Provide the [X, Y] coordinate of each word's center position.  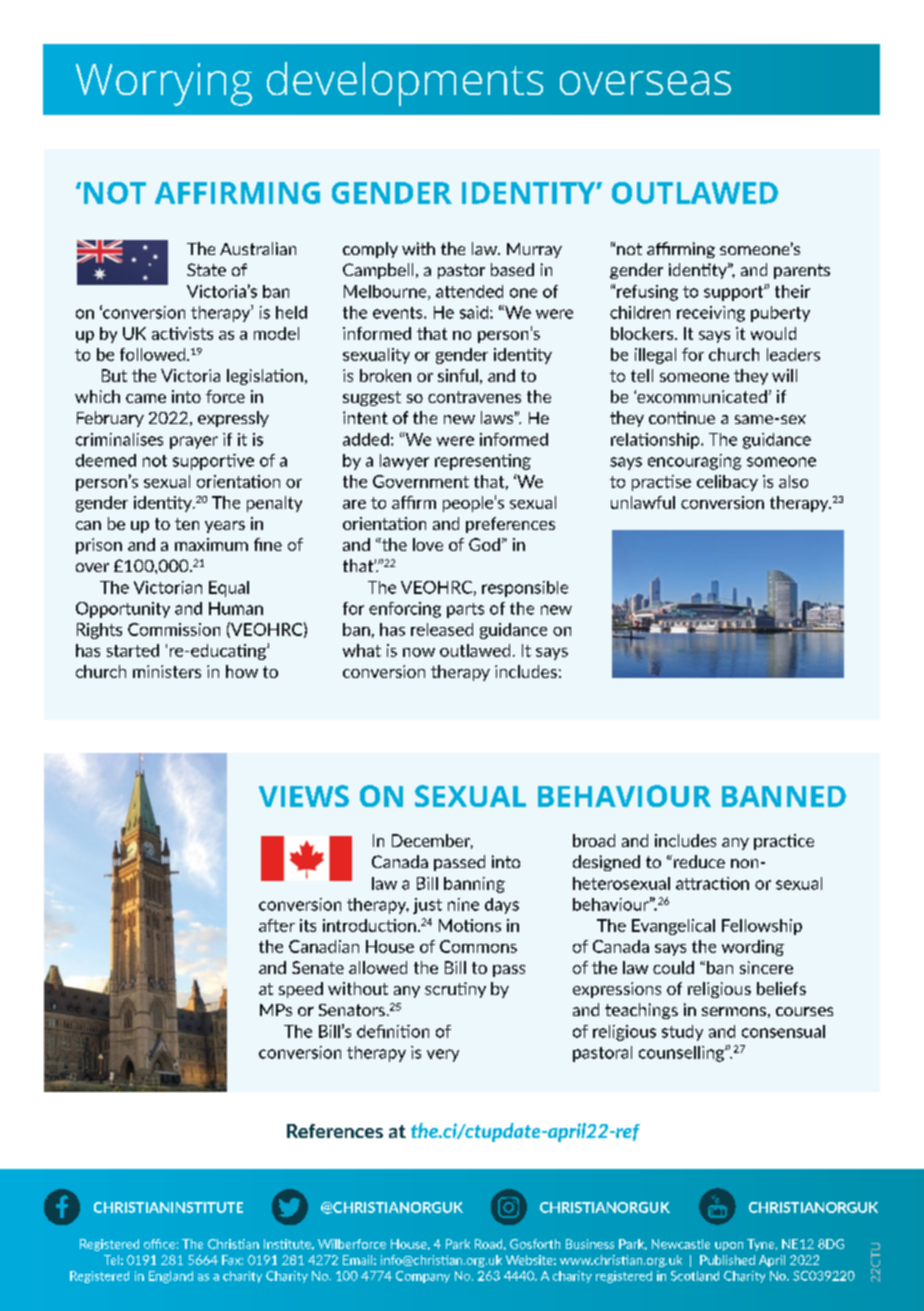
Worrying [164, 84]
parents [802, 271]
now [419, 652]
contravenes [474, 397]
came [146, 398]
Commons [478, 946]
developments [405, 84]
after [277, 925]
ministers [167, 671]
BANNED [784, 796]
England [171, 1277]
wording [753, 948]
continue [682, 417]
